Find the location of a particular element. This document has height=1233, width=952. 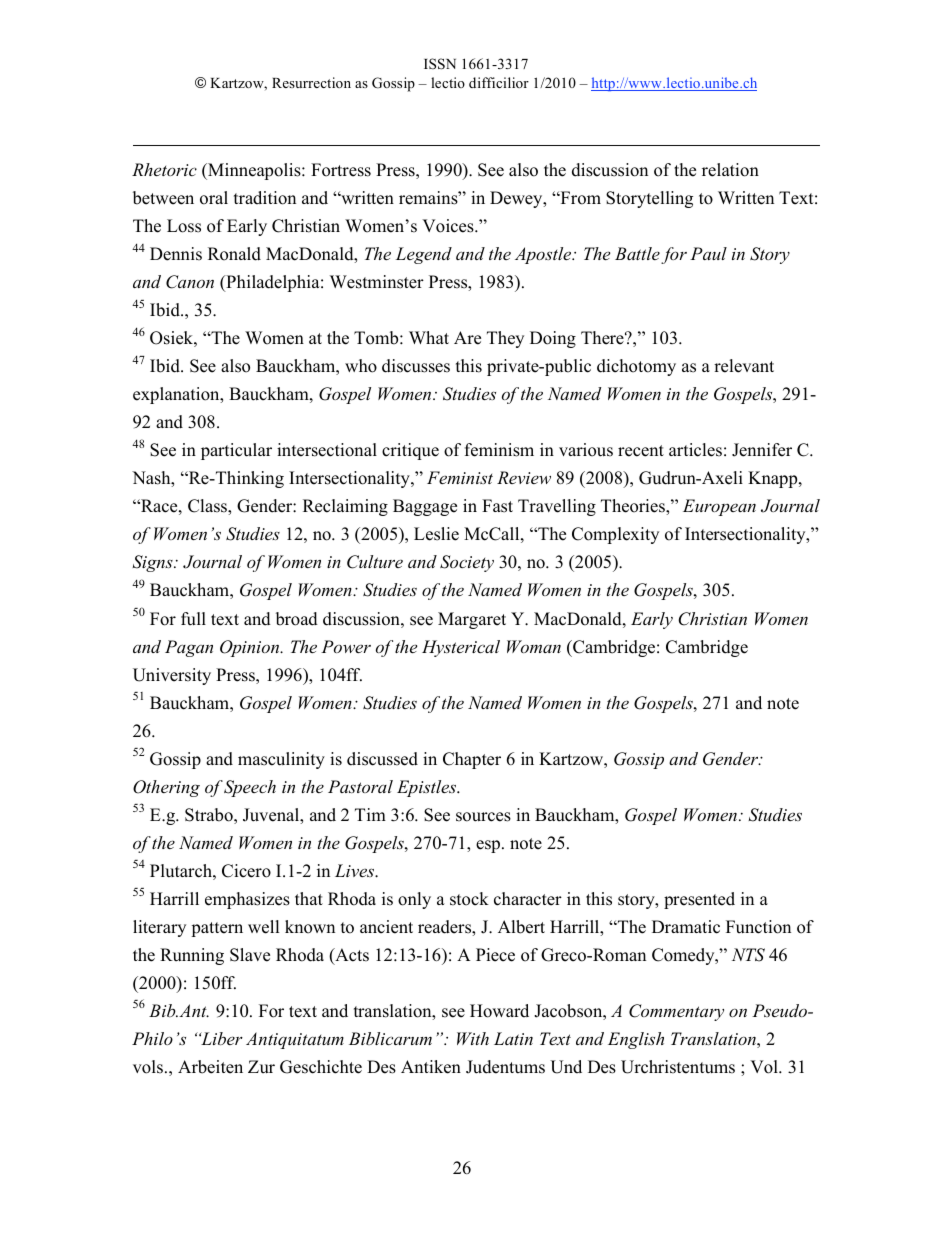

Canon is located at coordinates (190, 282).
